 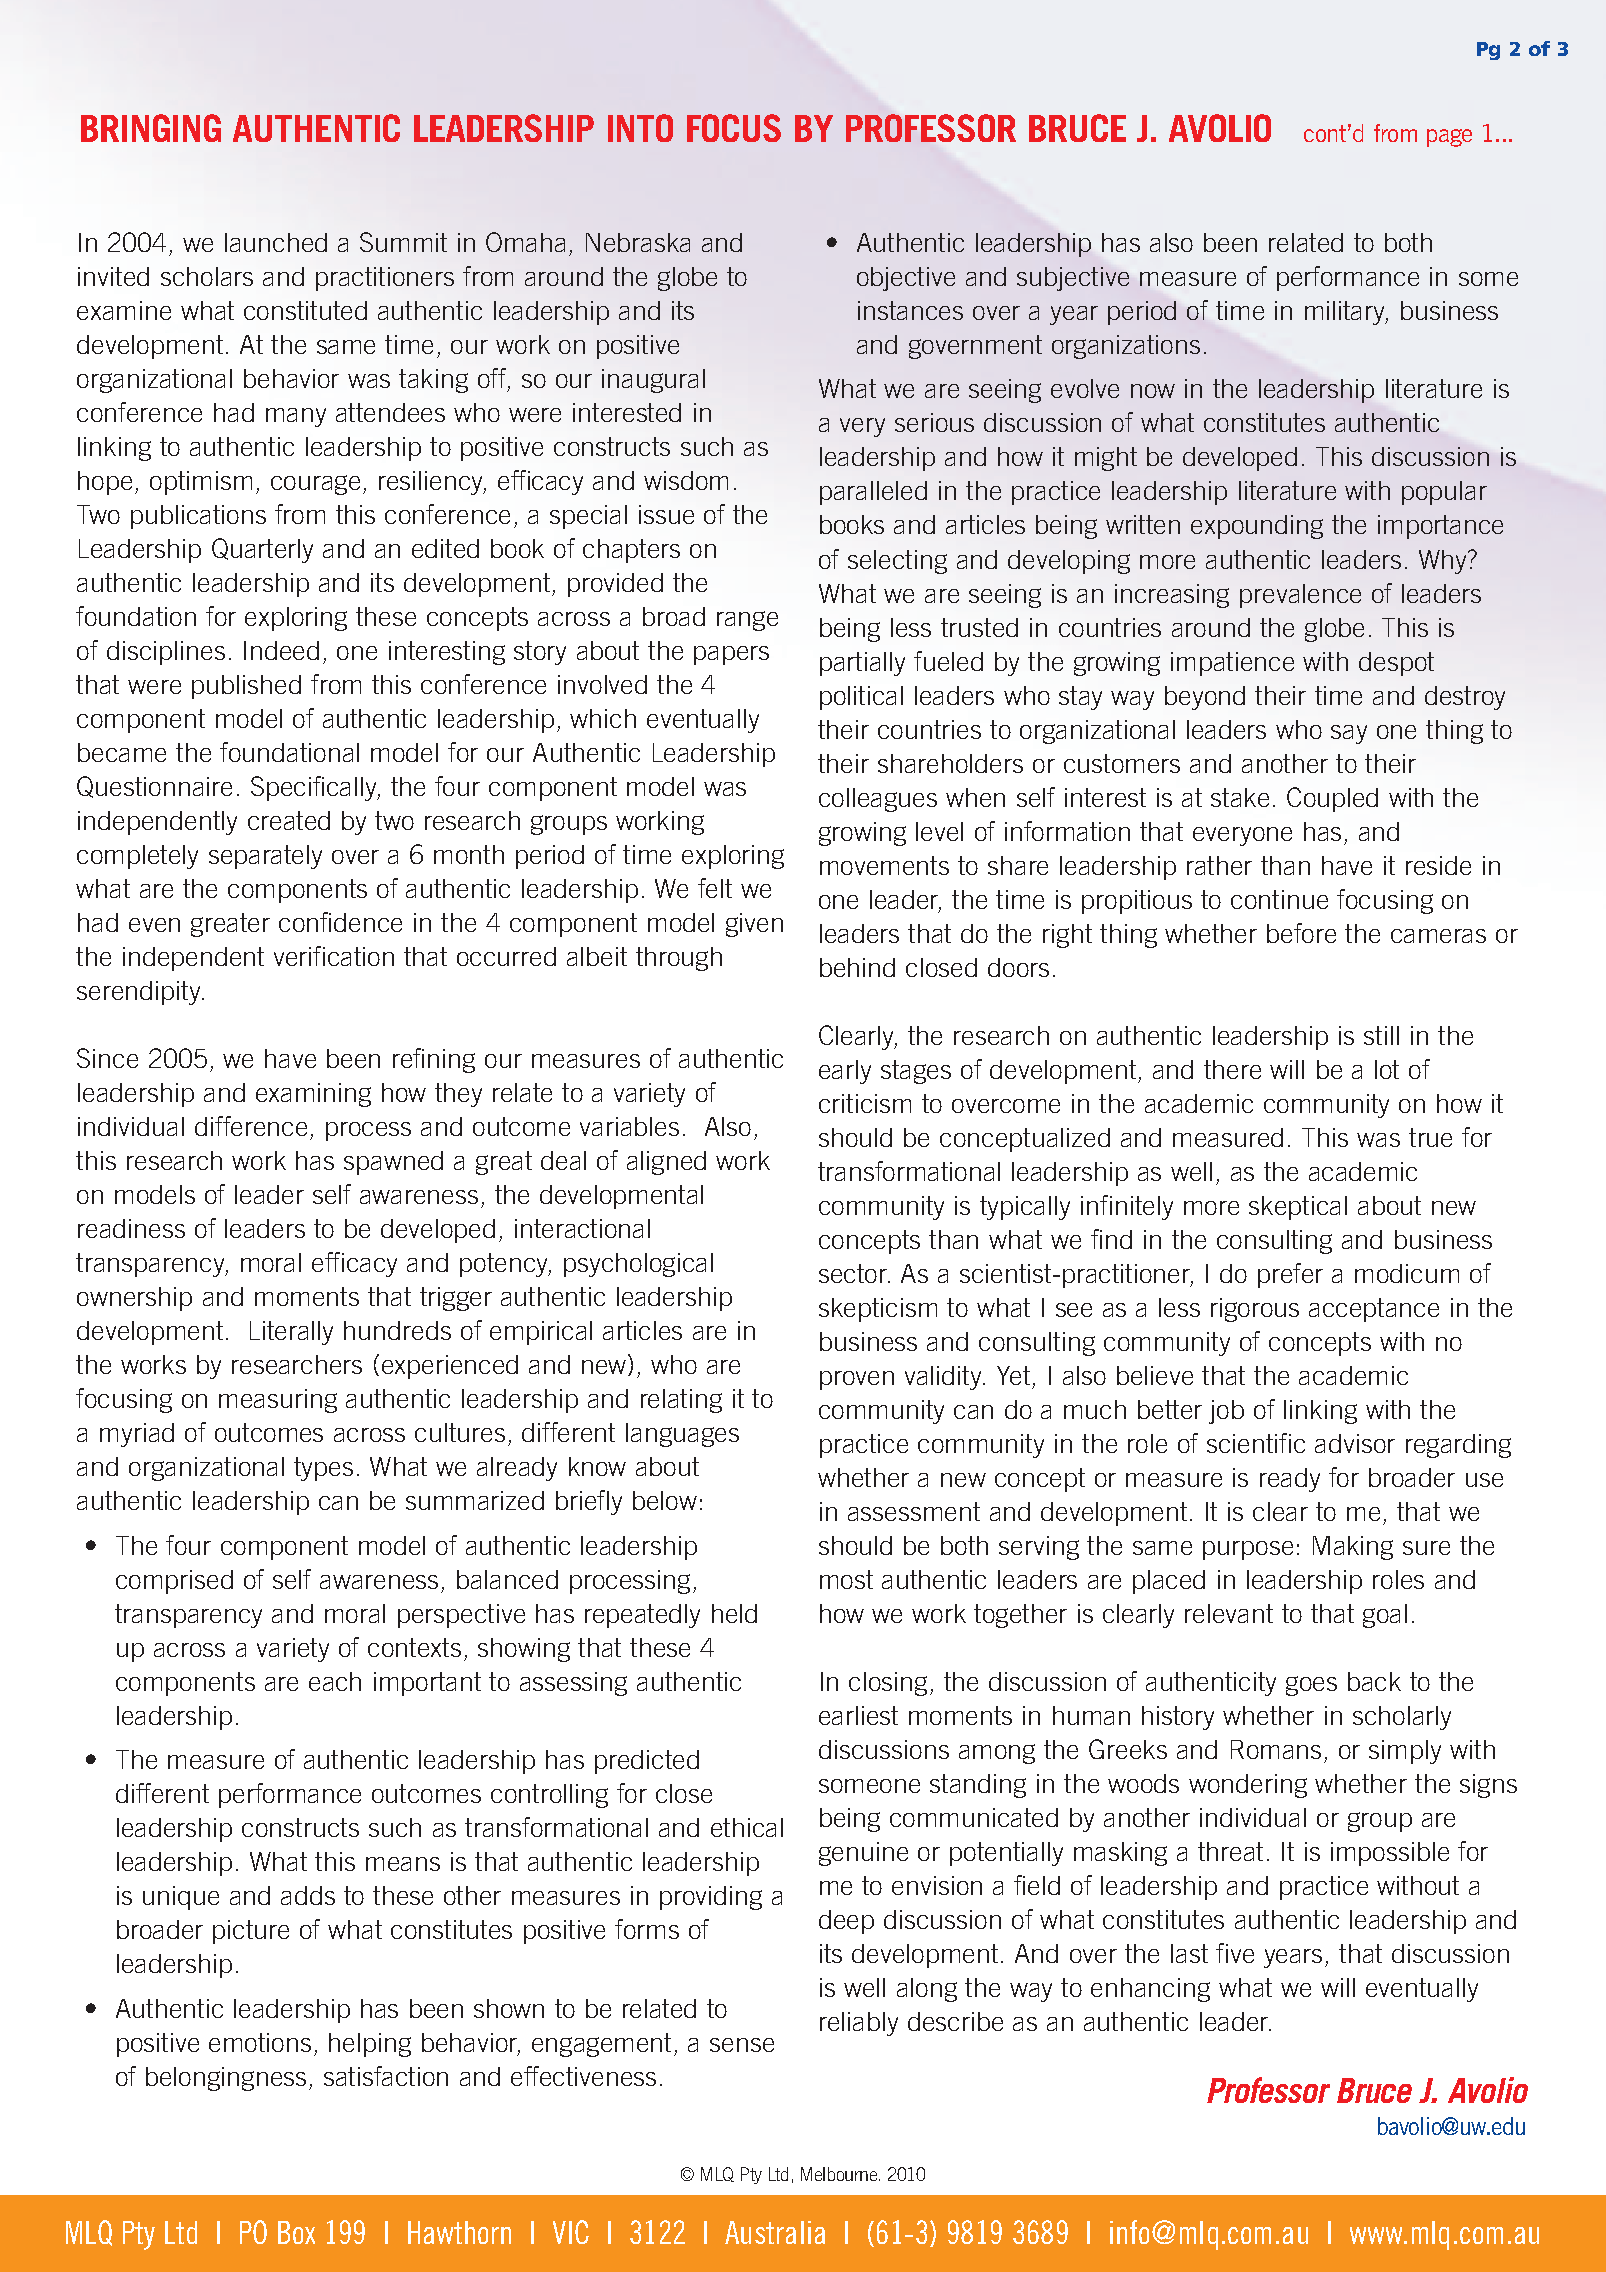 What do you see at coordinates (296, 2232) in the screenshot?
I see `Box` at bounding box center [296, 2232].
